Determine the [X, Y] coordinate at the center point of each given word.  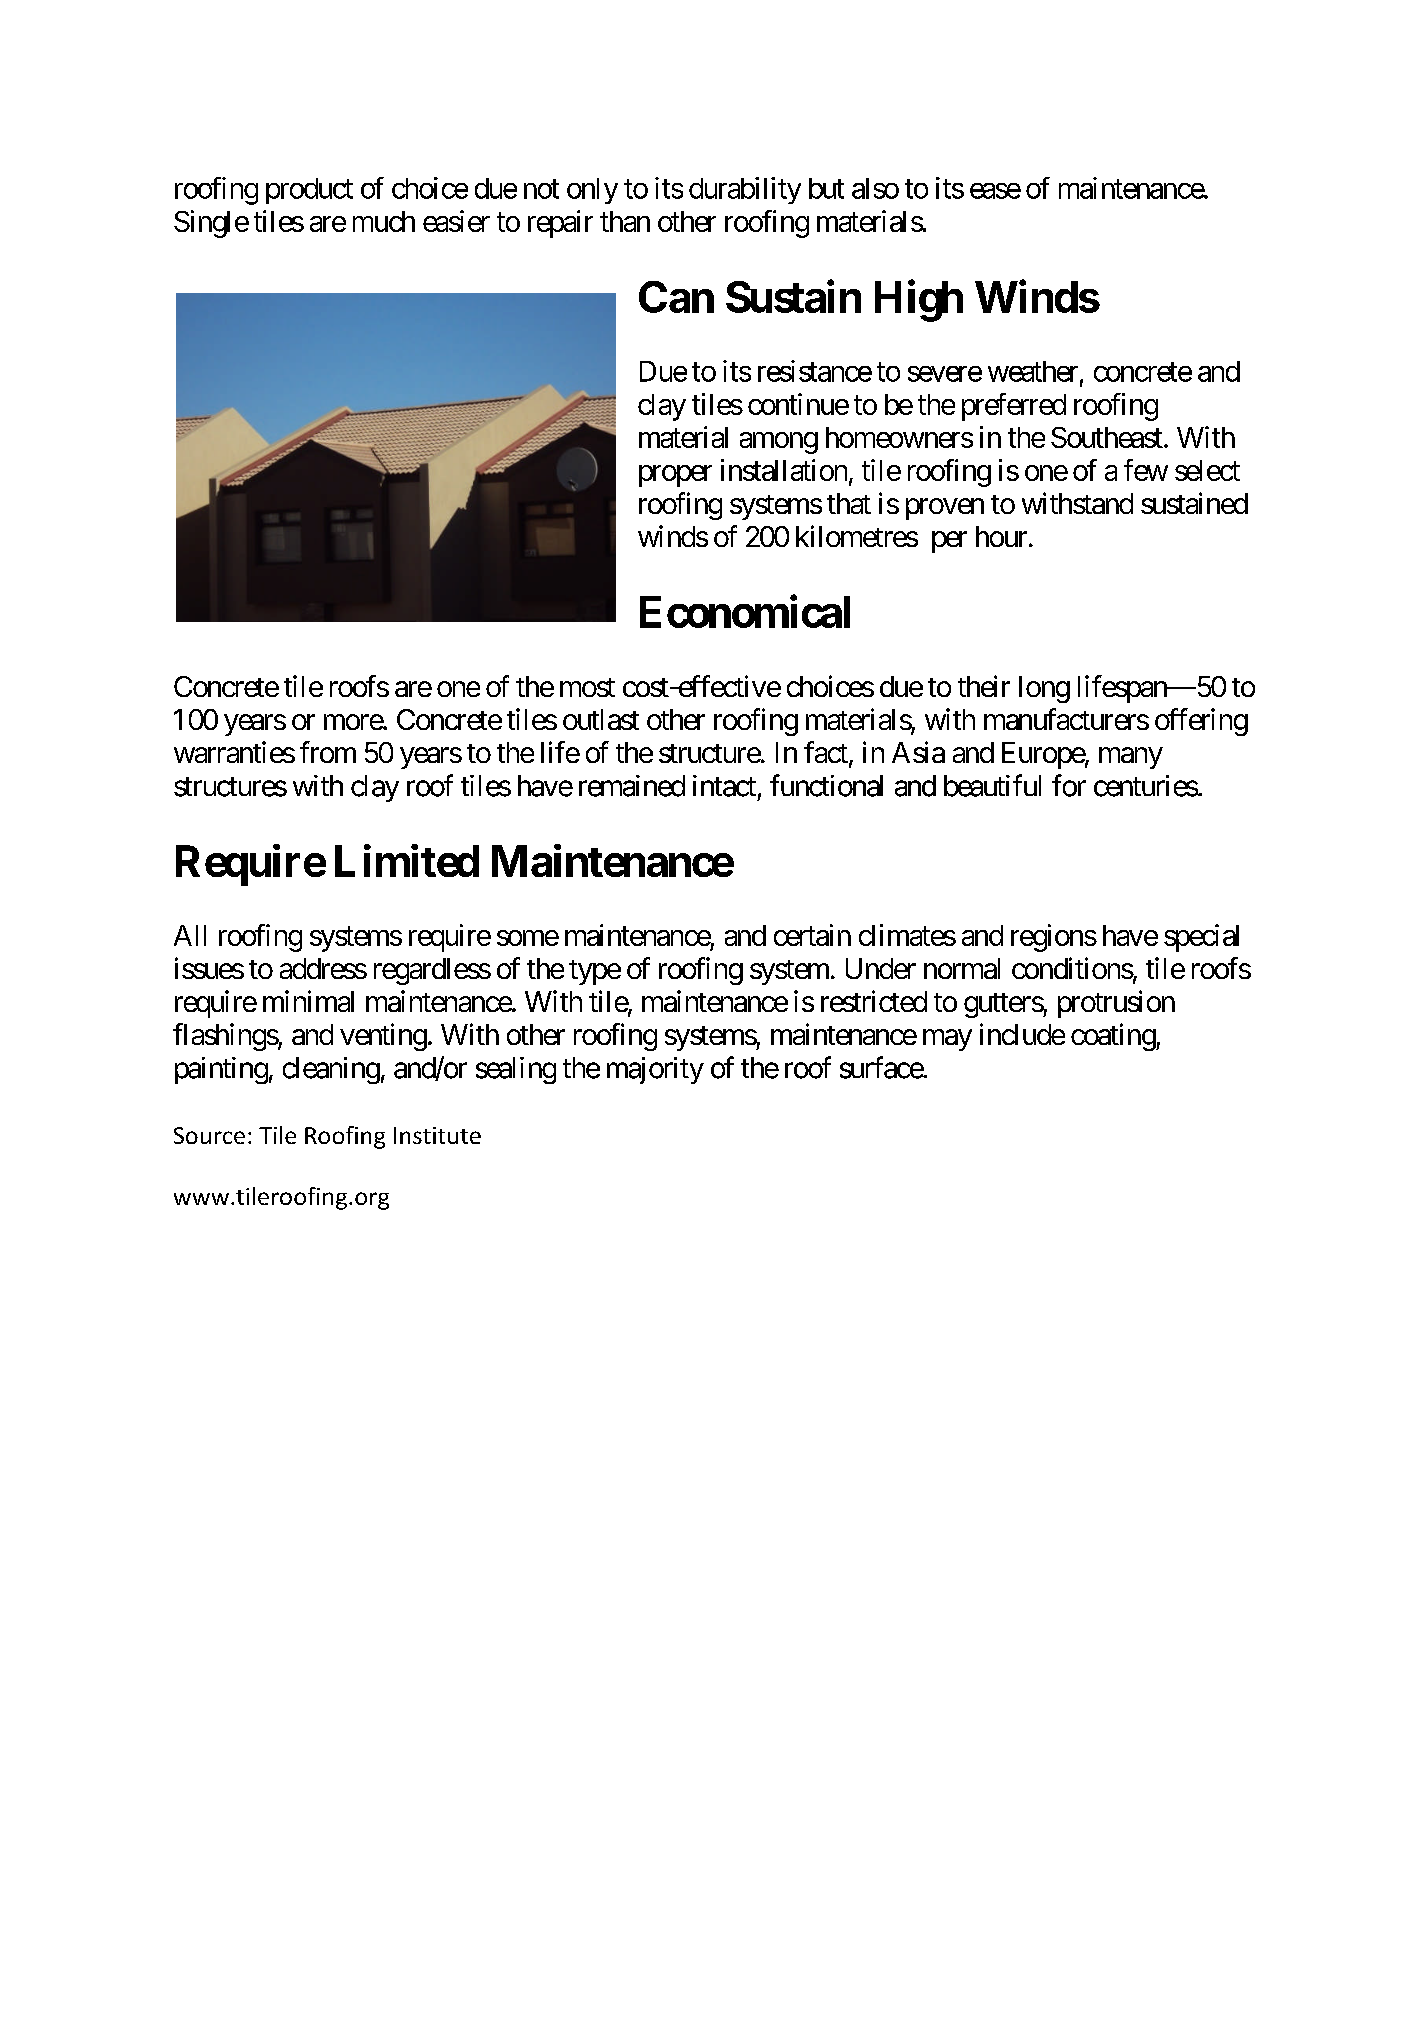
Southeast [1107, 437]
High [919, 301]
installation [784, 470]
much [384, 221]
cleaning [331, 1070]
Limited [407, 860]
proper [675, 476]
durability [745, 190]
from [328, 752]
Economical [745, 611]
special [1201, 938]
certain [812, 935]
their [984, 686]
